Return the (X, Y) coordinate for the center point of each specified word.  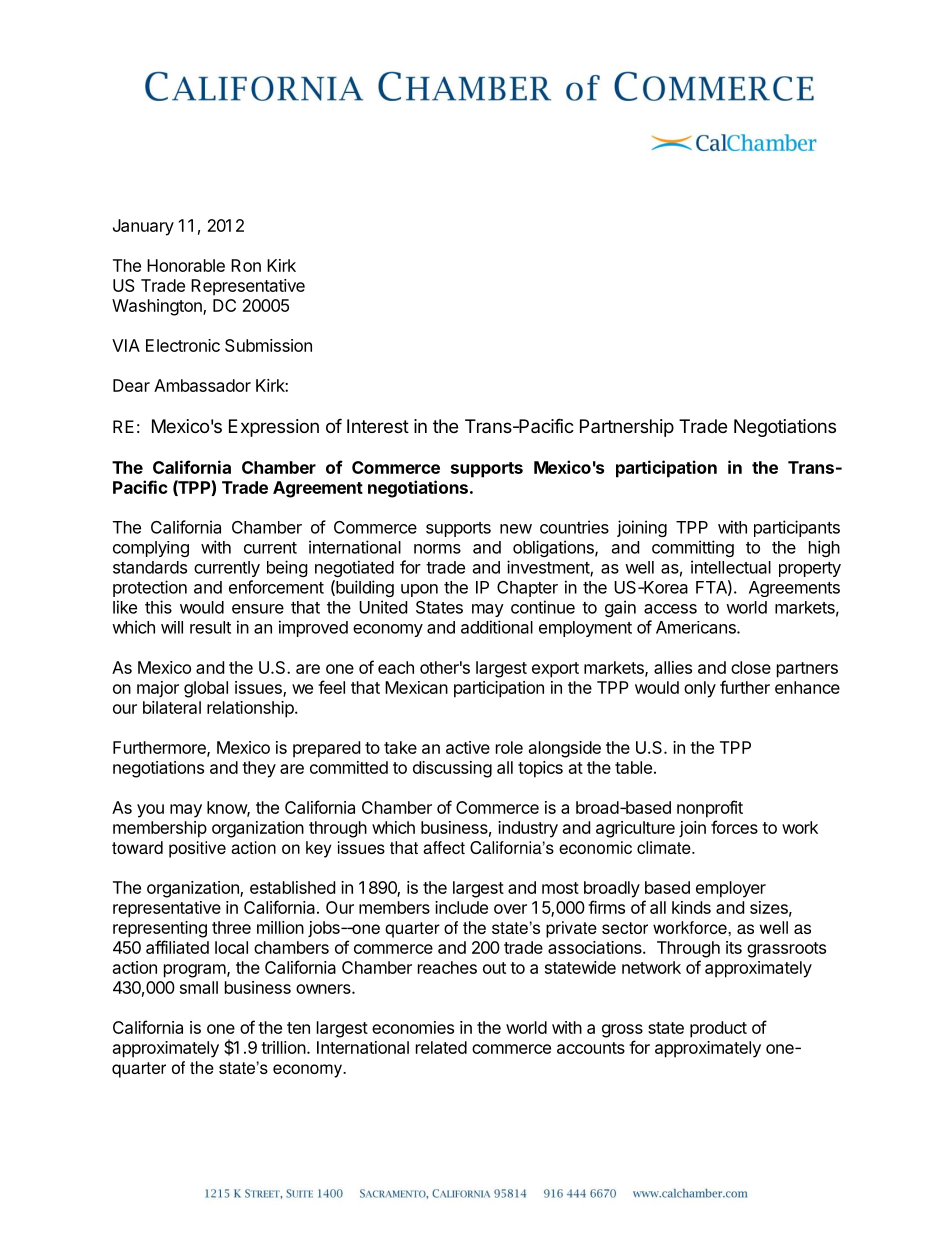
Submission (268, 345)
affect (444, 847)
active (468, 747)
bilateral (172, 707)
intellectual (731, 567)
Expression (274, 428)
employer (731, 889)
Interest (378, 426)
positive (197, 849)
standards (150, 567)
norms (437, 549)
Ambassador (202, 385)
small (199, 987)
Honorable (186, 265)
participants (797, 528)
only (700, 689)
